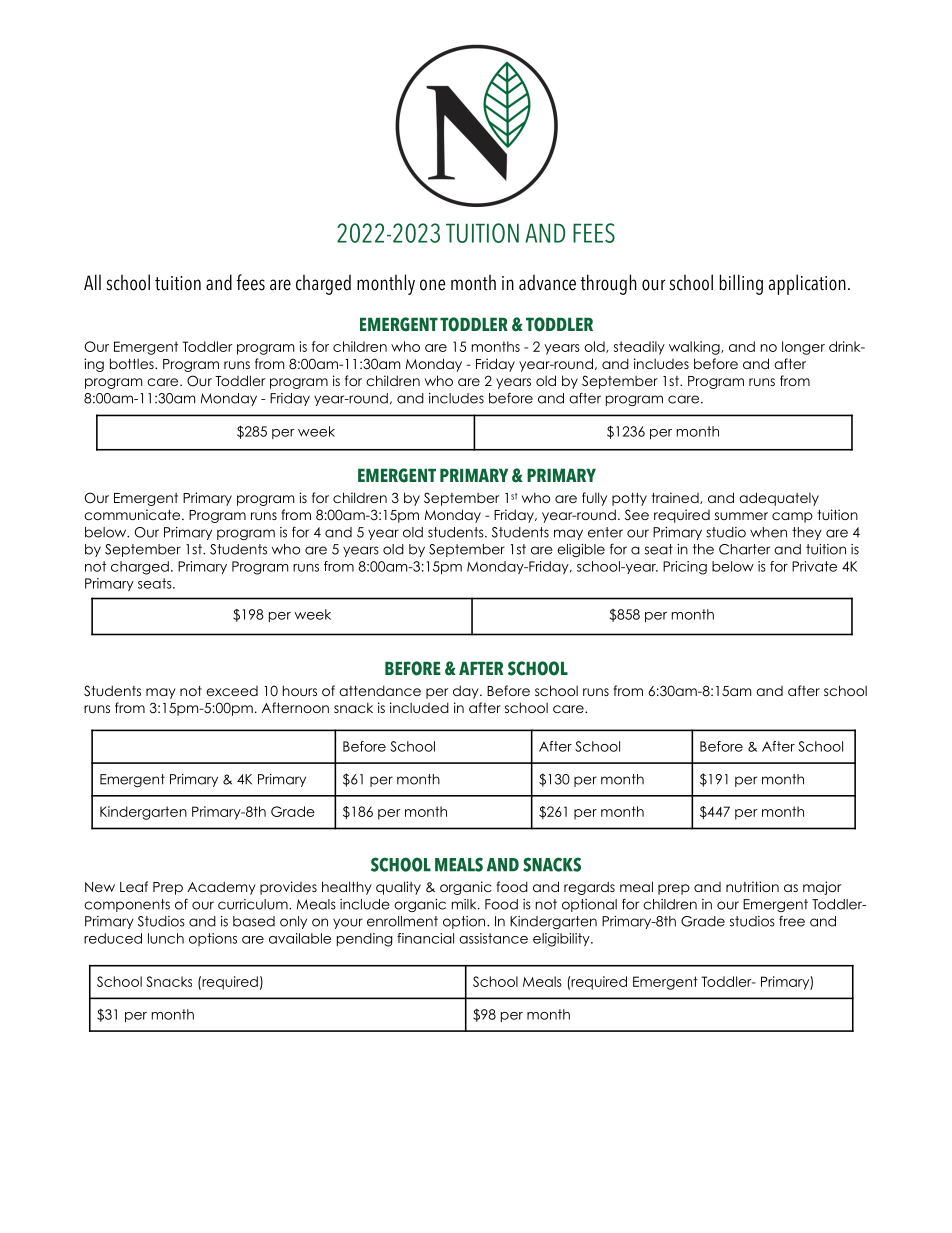  What do you see at coordinates (741, 284) in the document?
I see `billing` at bounding box center [741, 284].
